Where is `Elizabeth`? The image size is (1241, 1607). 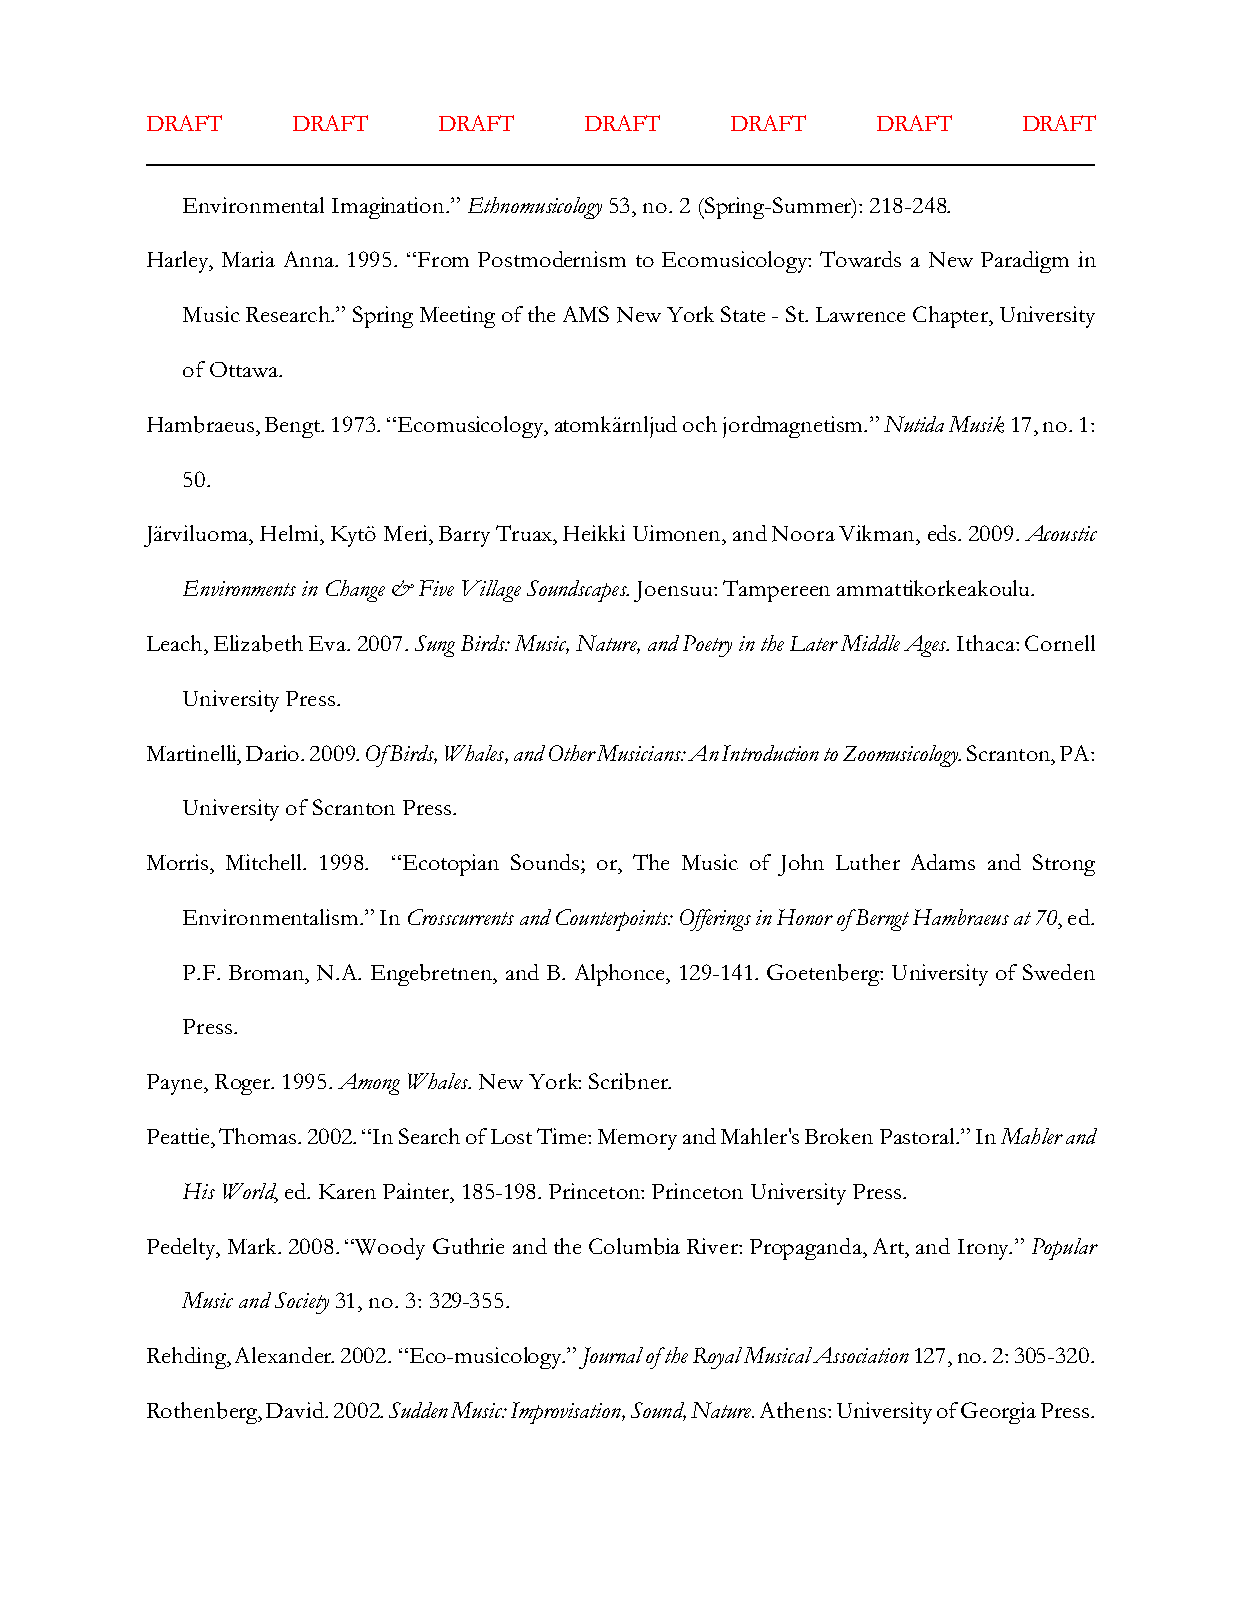 Elizabeth is located at coordinates (258, 643).
